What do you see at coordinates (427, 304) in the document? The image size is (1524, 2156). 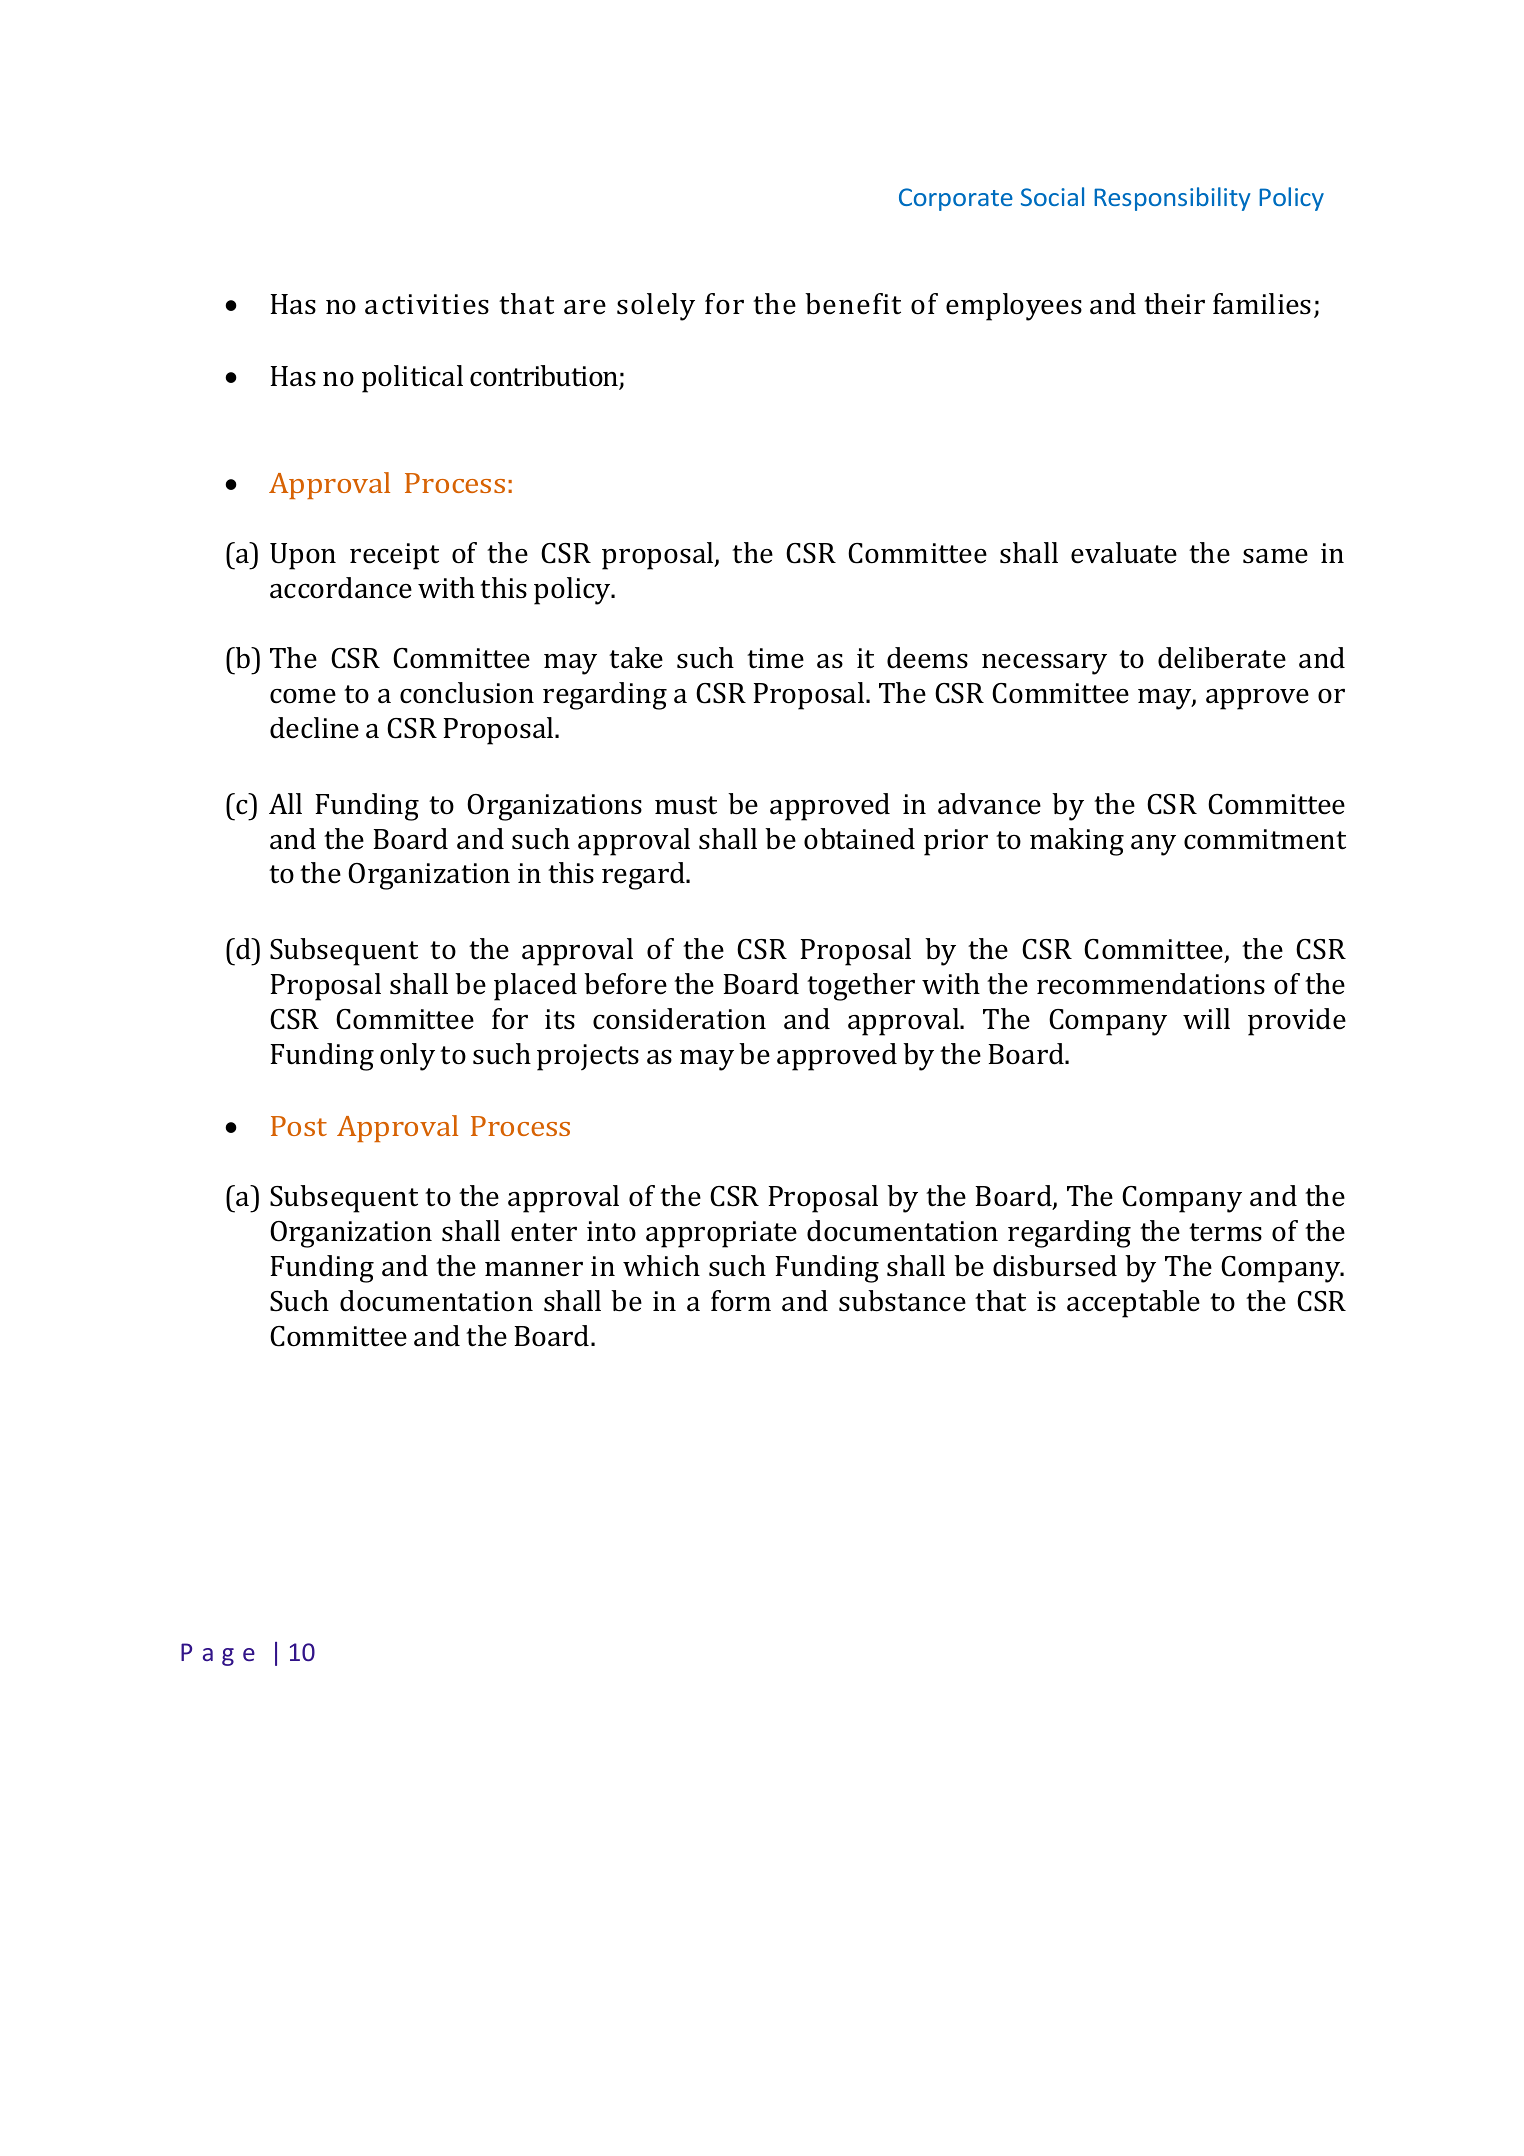 I see `activities` at bounding box center [427, 304].
